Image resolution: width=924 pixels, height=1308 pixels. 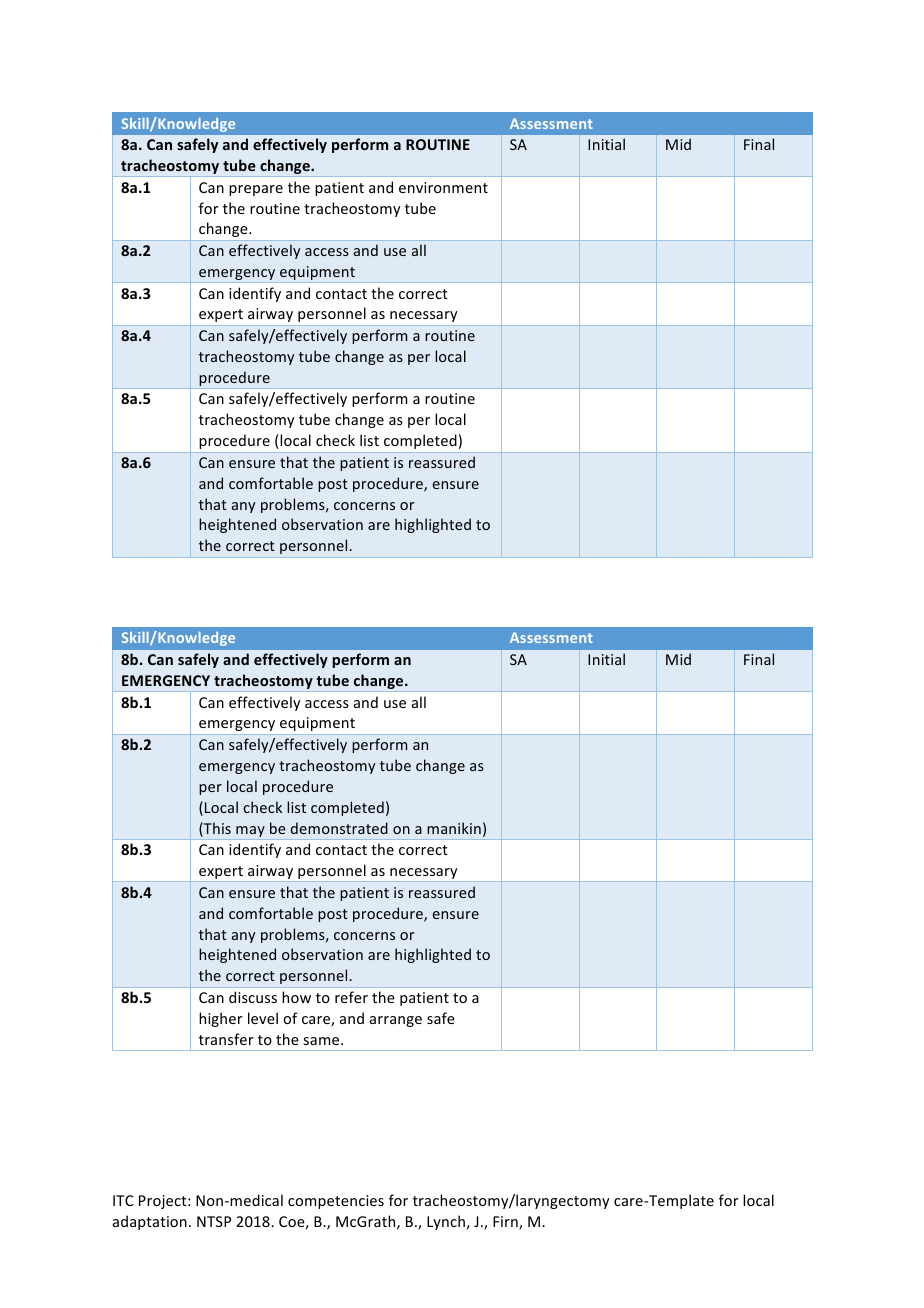 What do you see at coordinates (396, 1021) in the screenshot?
I see `arrange` at bounding box center [396, 1021].
